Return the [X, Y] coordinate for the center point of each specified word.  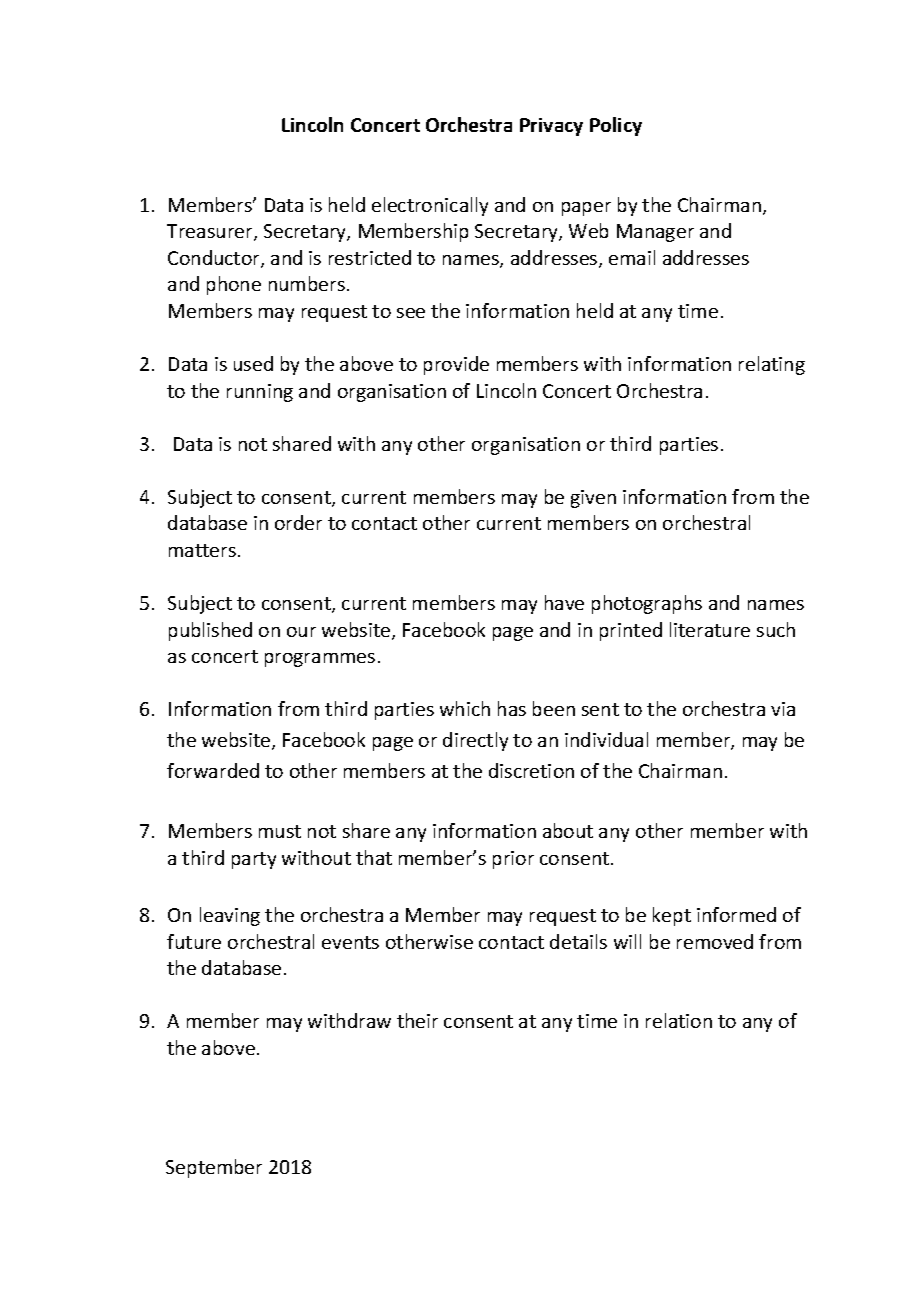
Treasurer [211, 232]
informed [736, 914]
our [301, 632]
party [254, 860]
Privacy [551, 127]
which [465, 708]
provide [456, 365]
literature [710, 629]
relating [772, 365]
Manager [655, 233]
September [214, 1168]
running [260, 393]
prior [513, 860]
